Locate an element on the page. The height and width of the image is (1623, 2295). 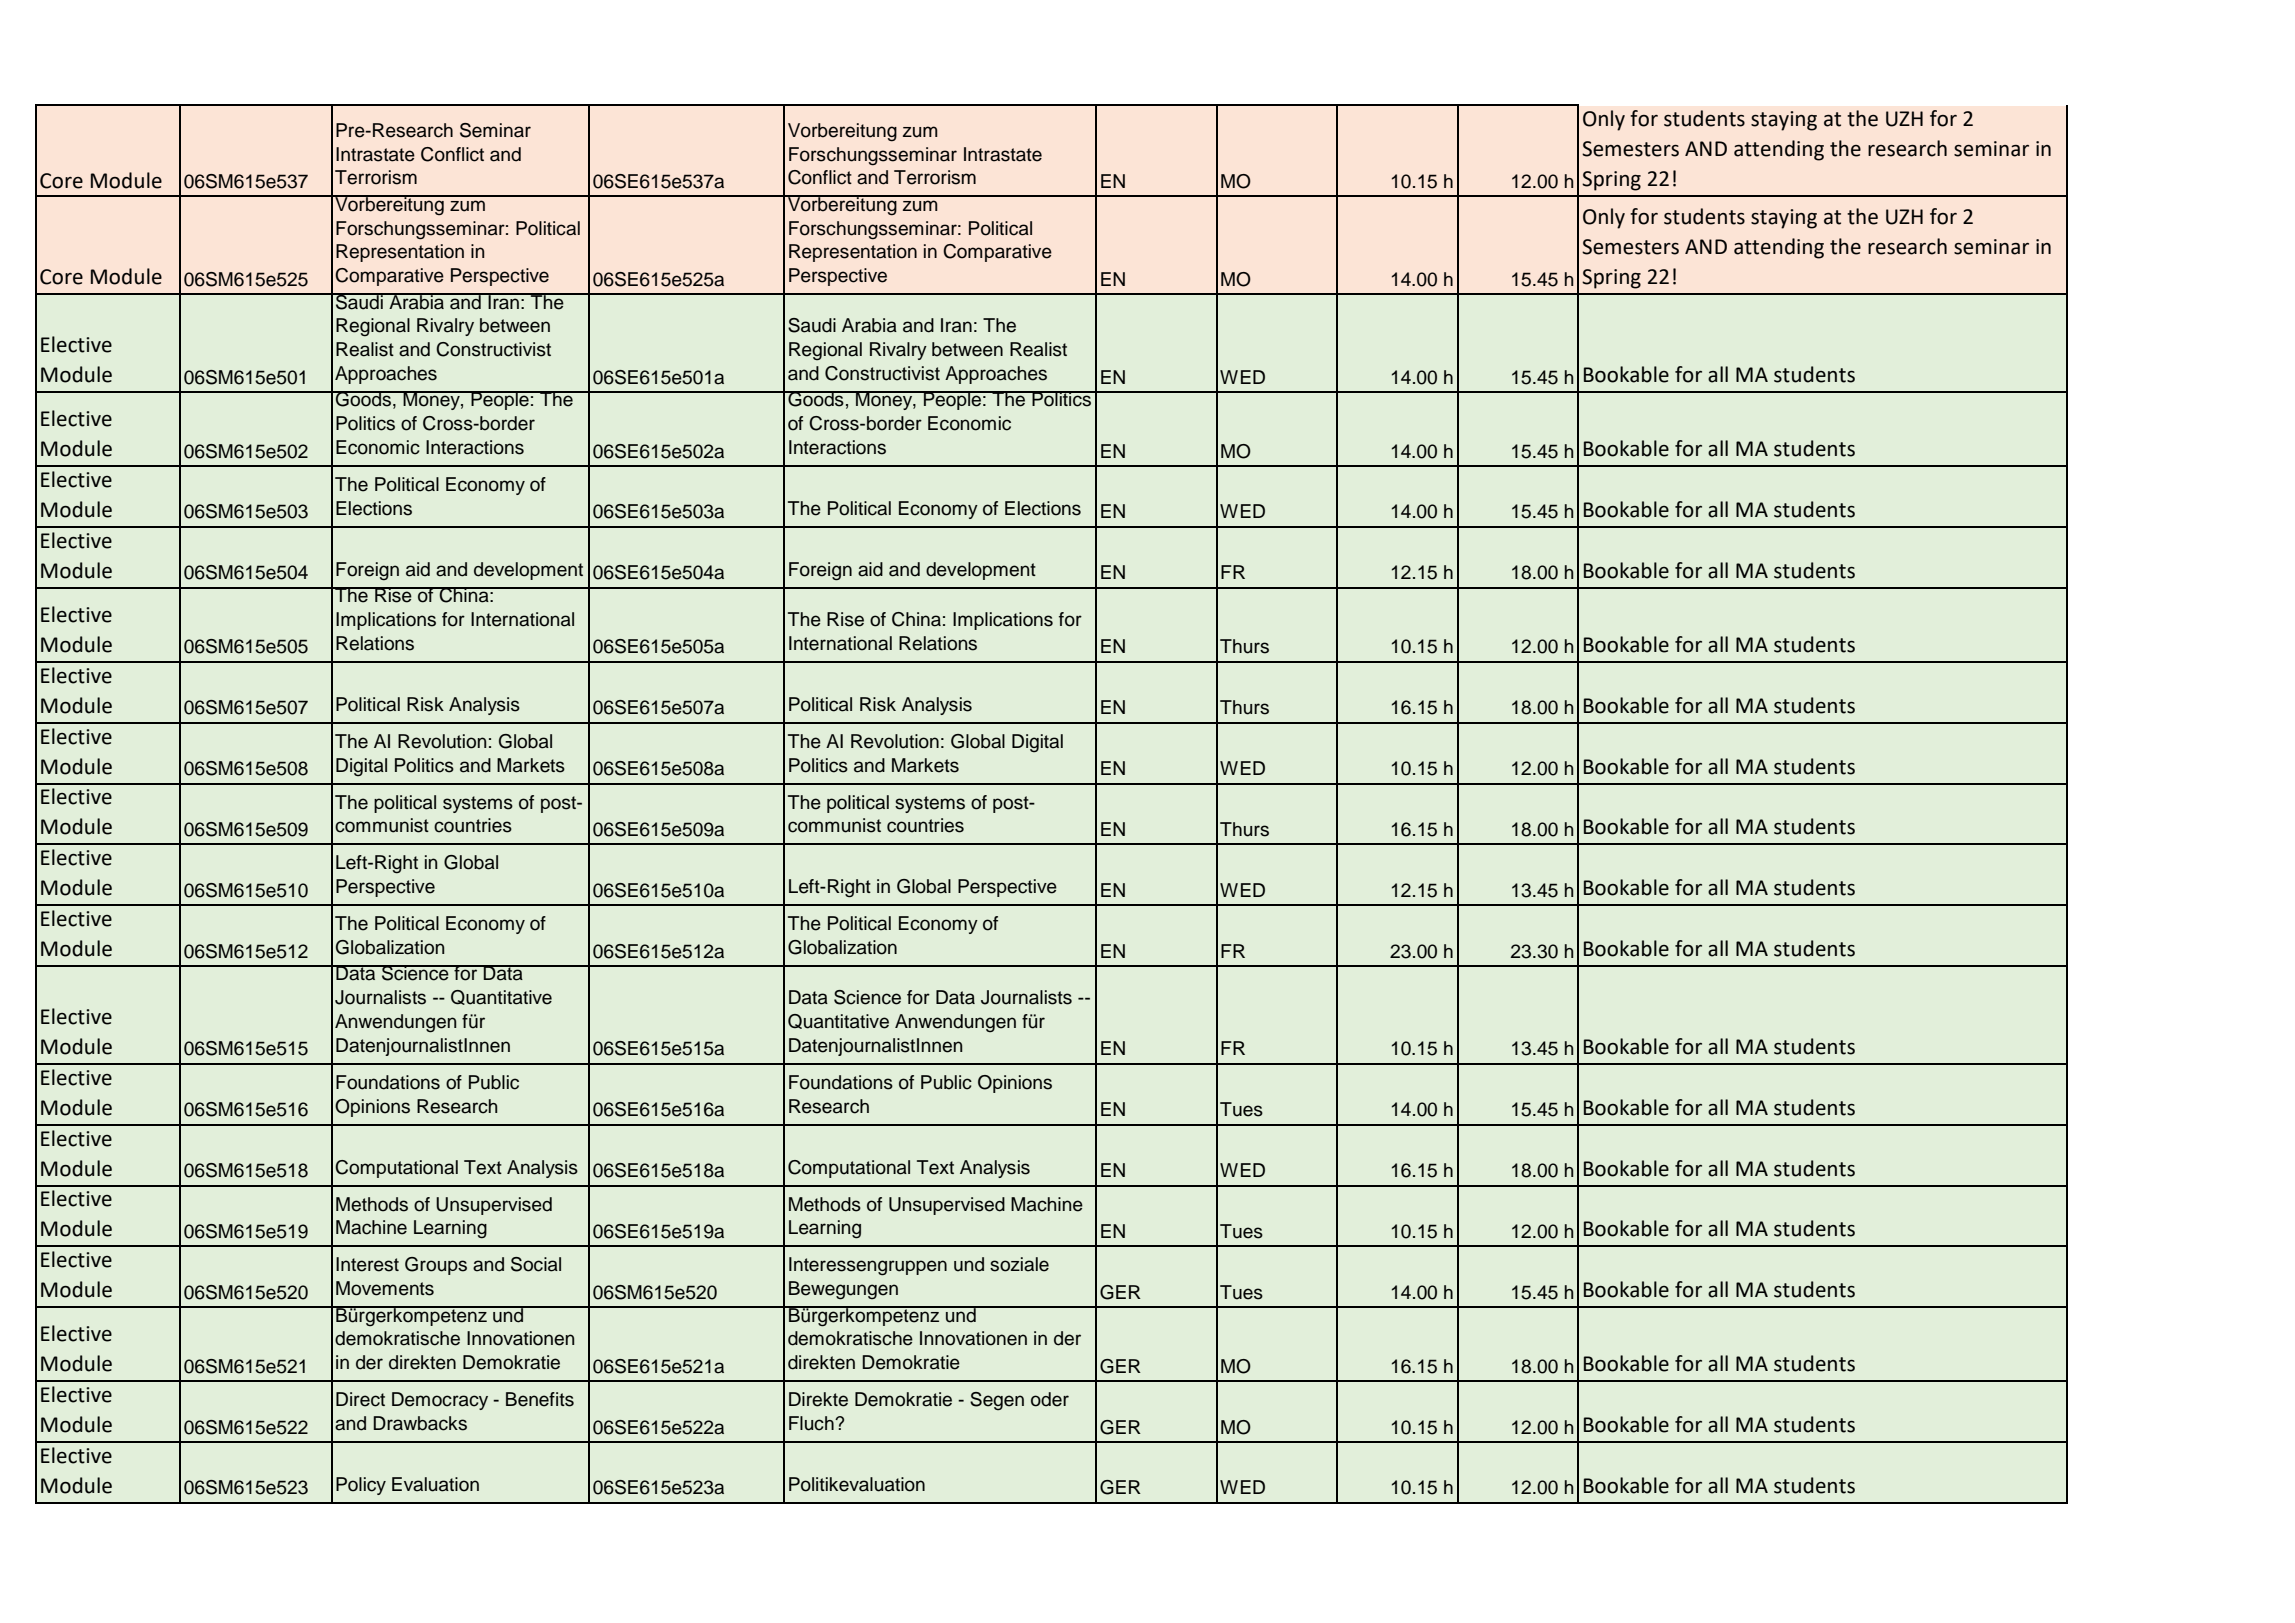
Segen is located at coordinates (997, 1401).
